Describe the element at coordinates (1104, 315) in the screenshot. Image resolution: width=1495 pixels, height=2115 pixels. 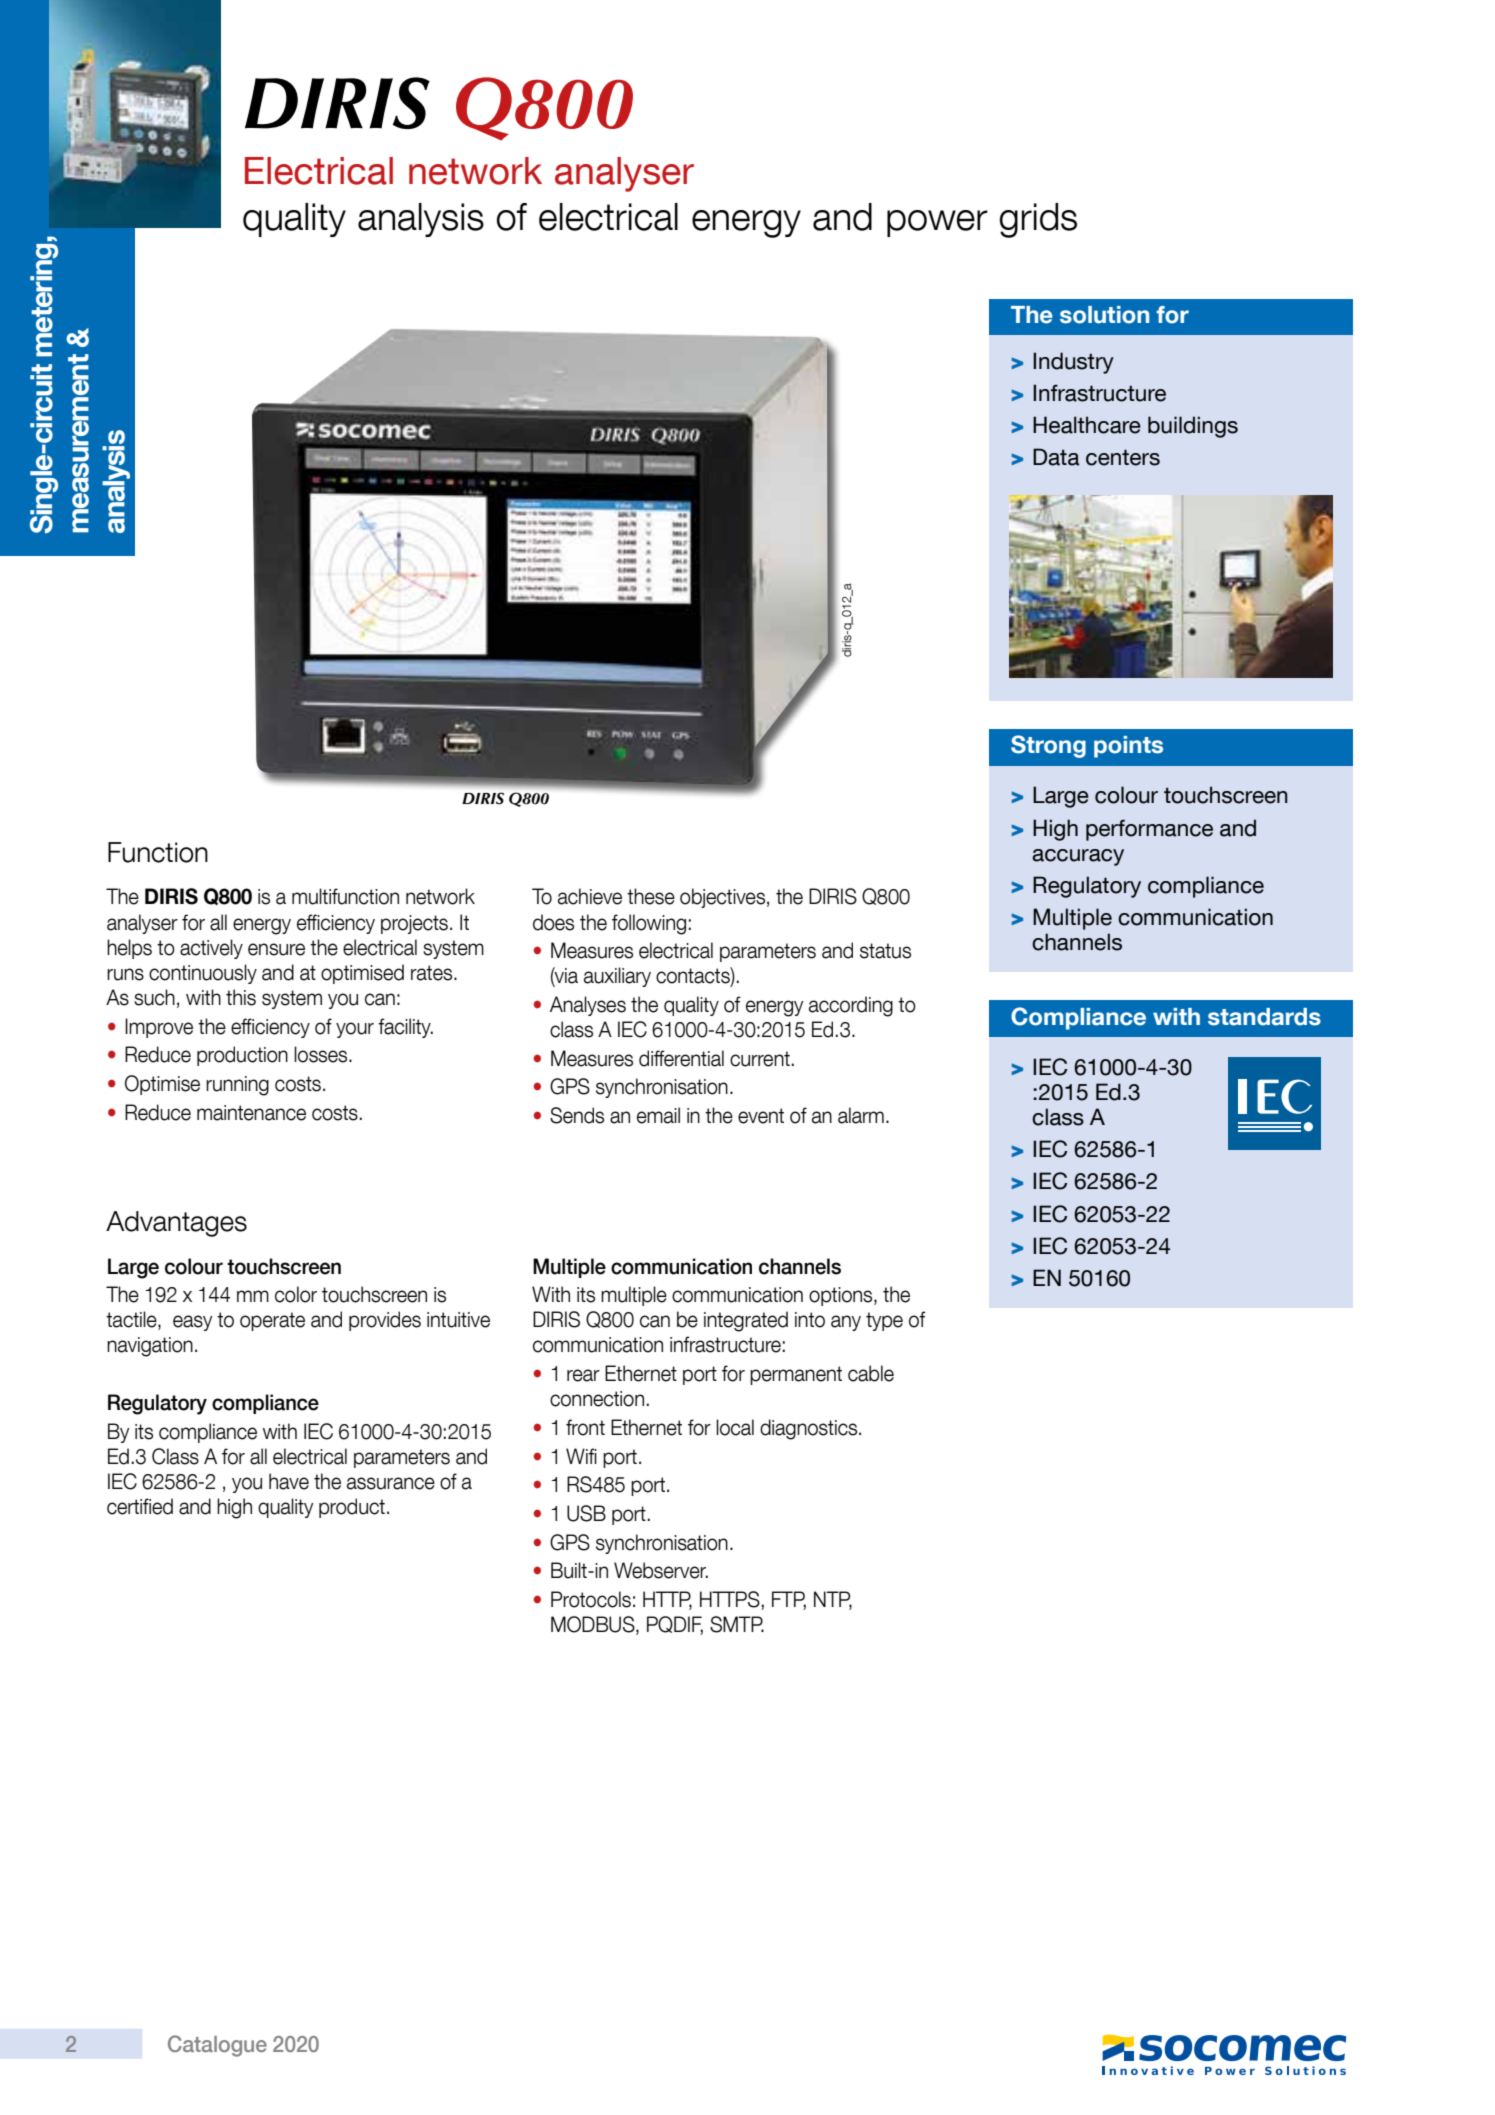
I see `solution` at that location.
